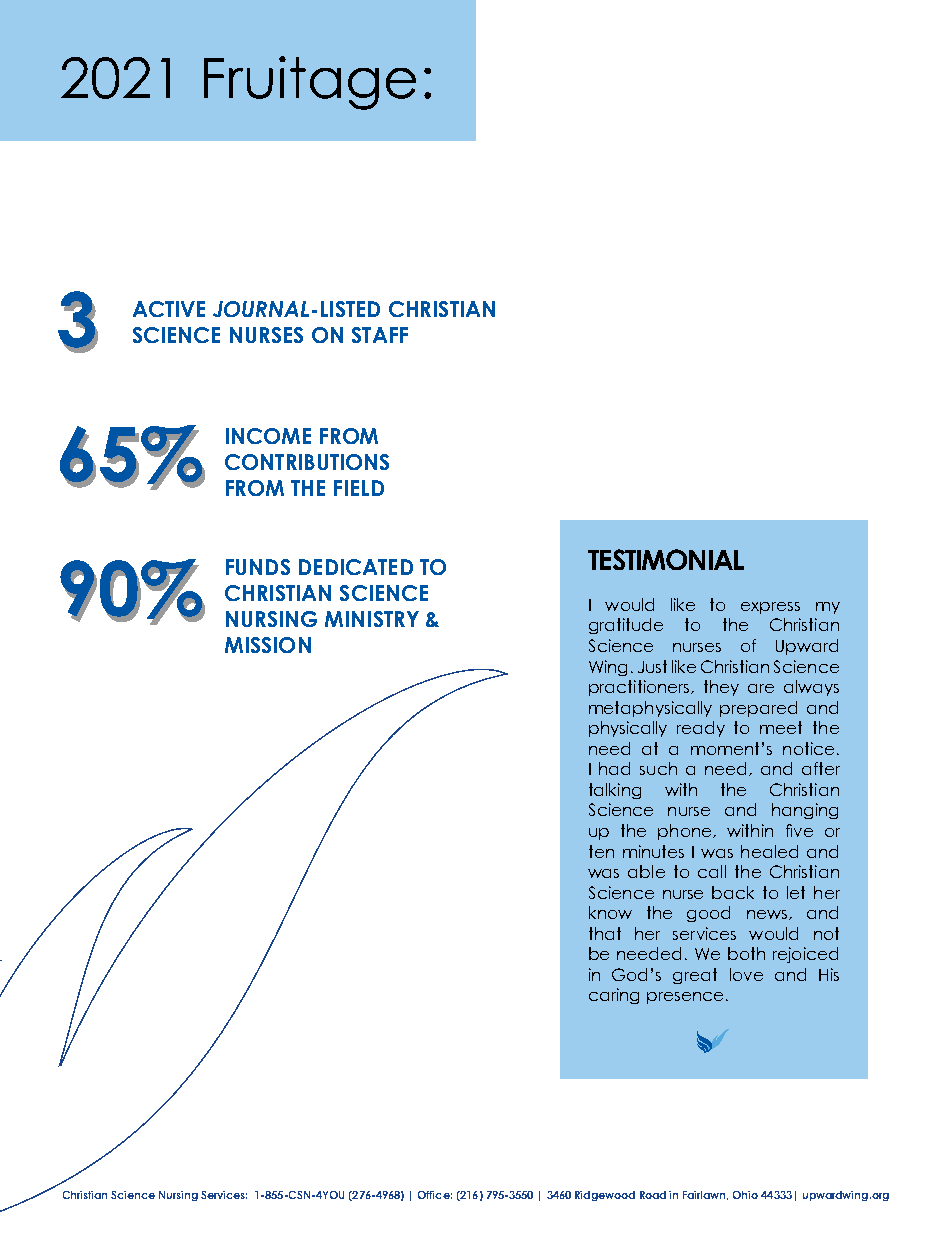 This image has width=952, height=1233. I want to click on Staff, so click(380, 335).
